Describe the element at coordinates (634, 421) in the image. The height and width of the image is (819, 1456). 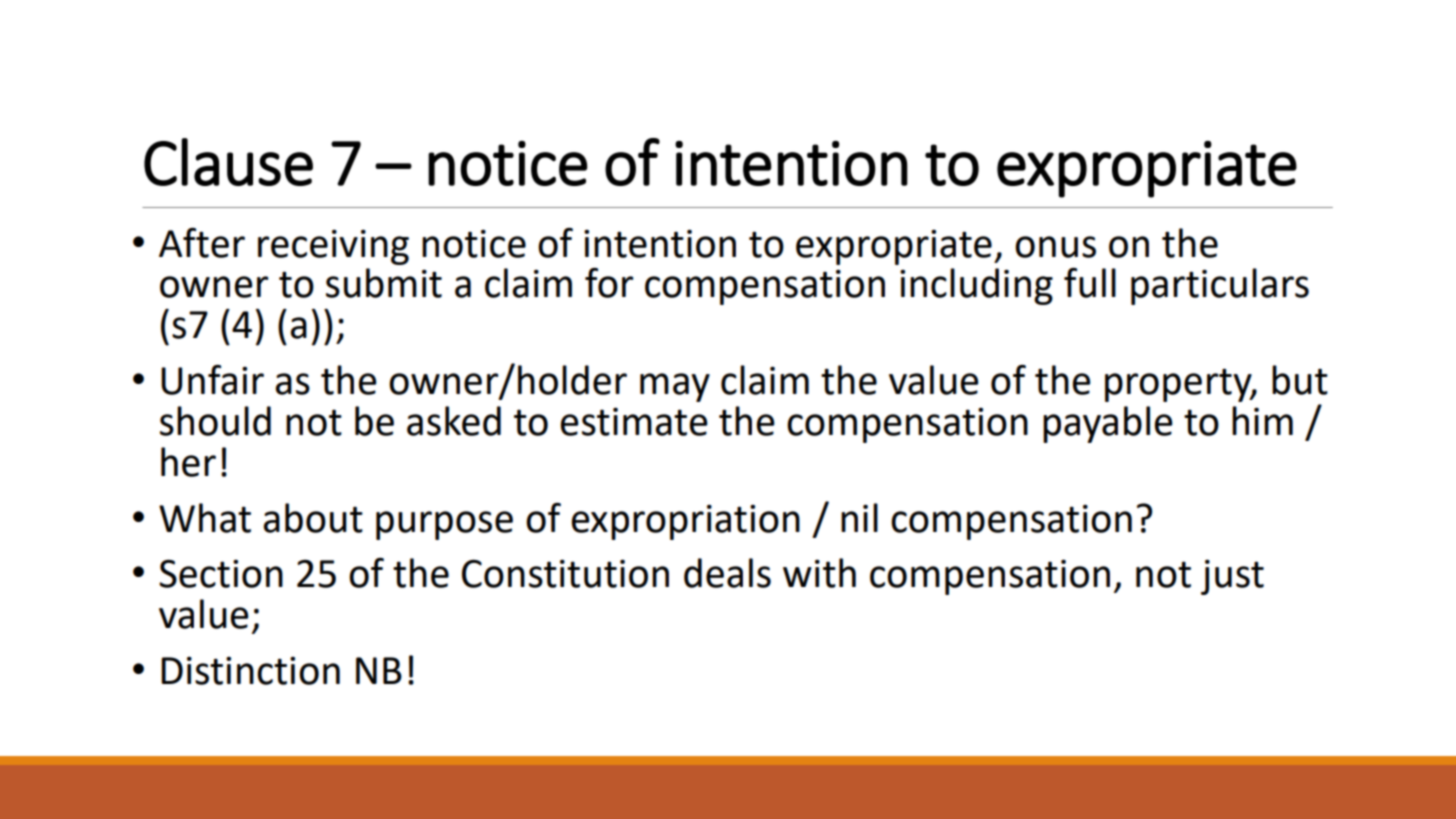
I see `estimate` at that location.
